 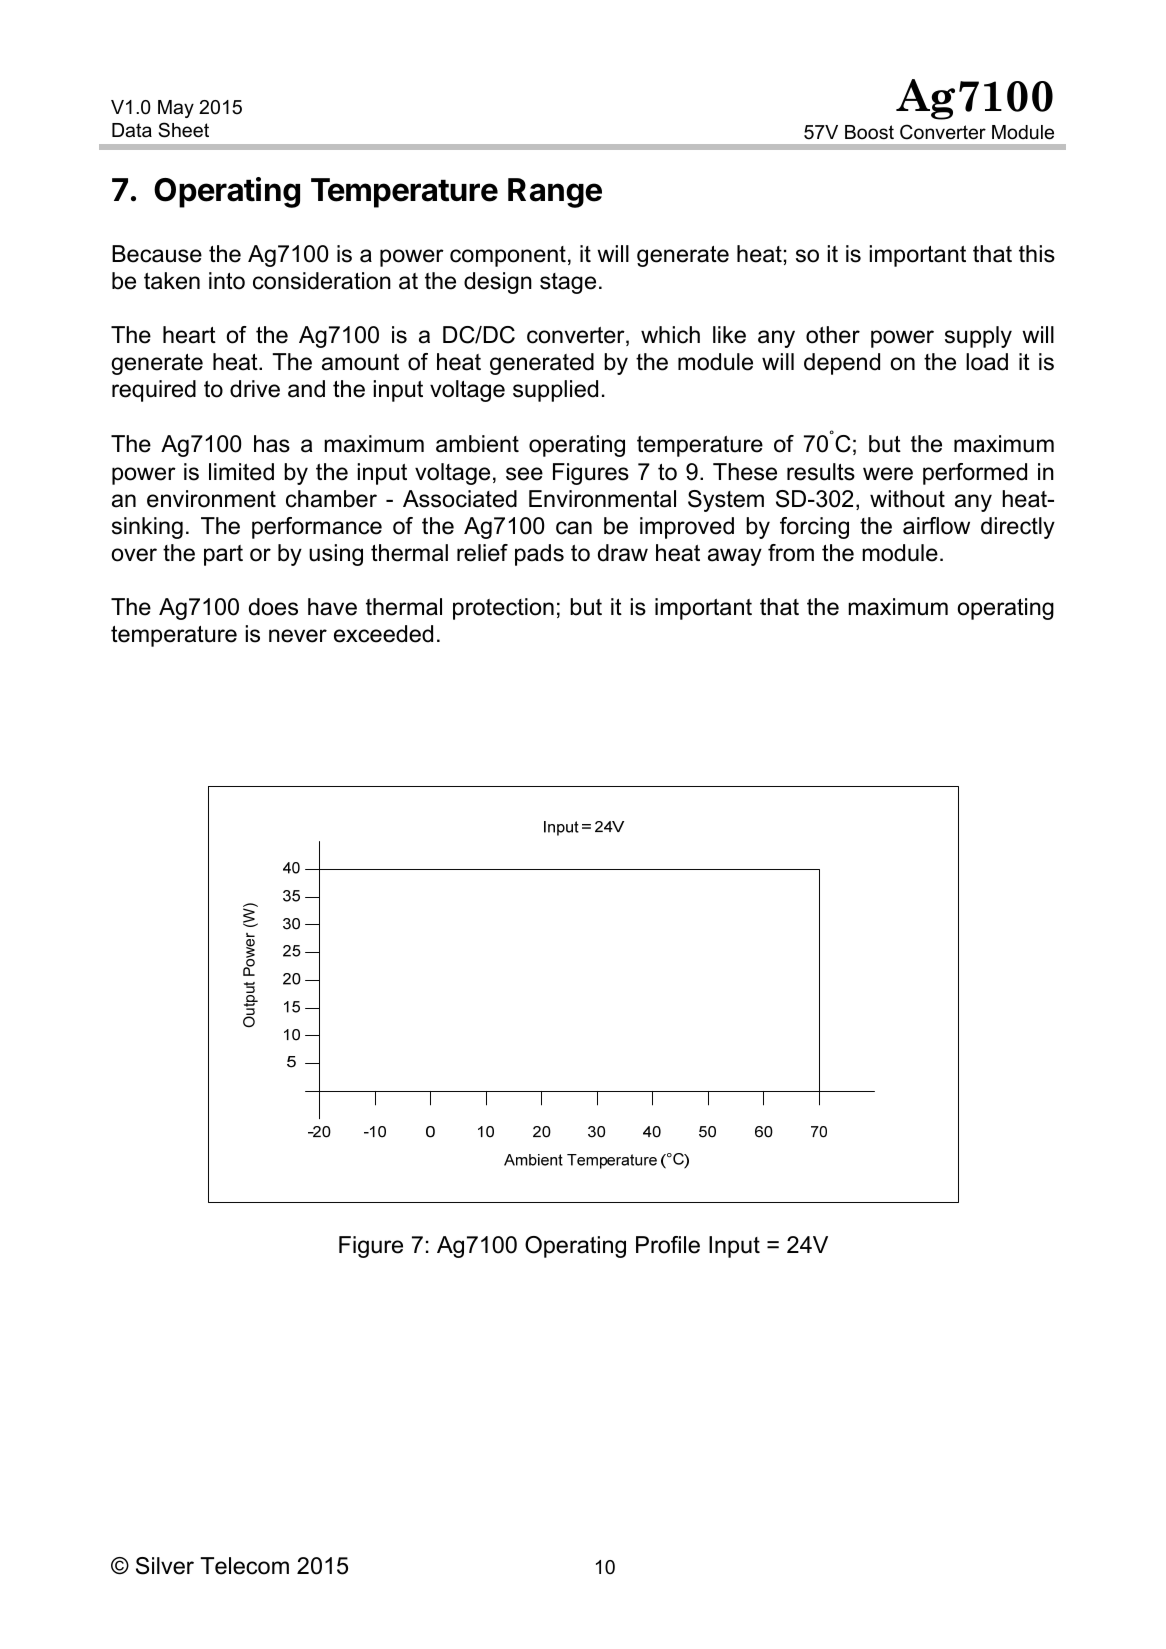 What do you see at coordinates (165, 1566) in the screenshot?
I see `Silver` at bounding box center [165, 1566].
